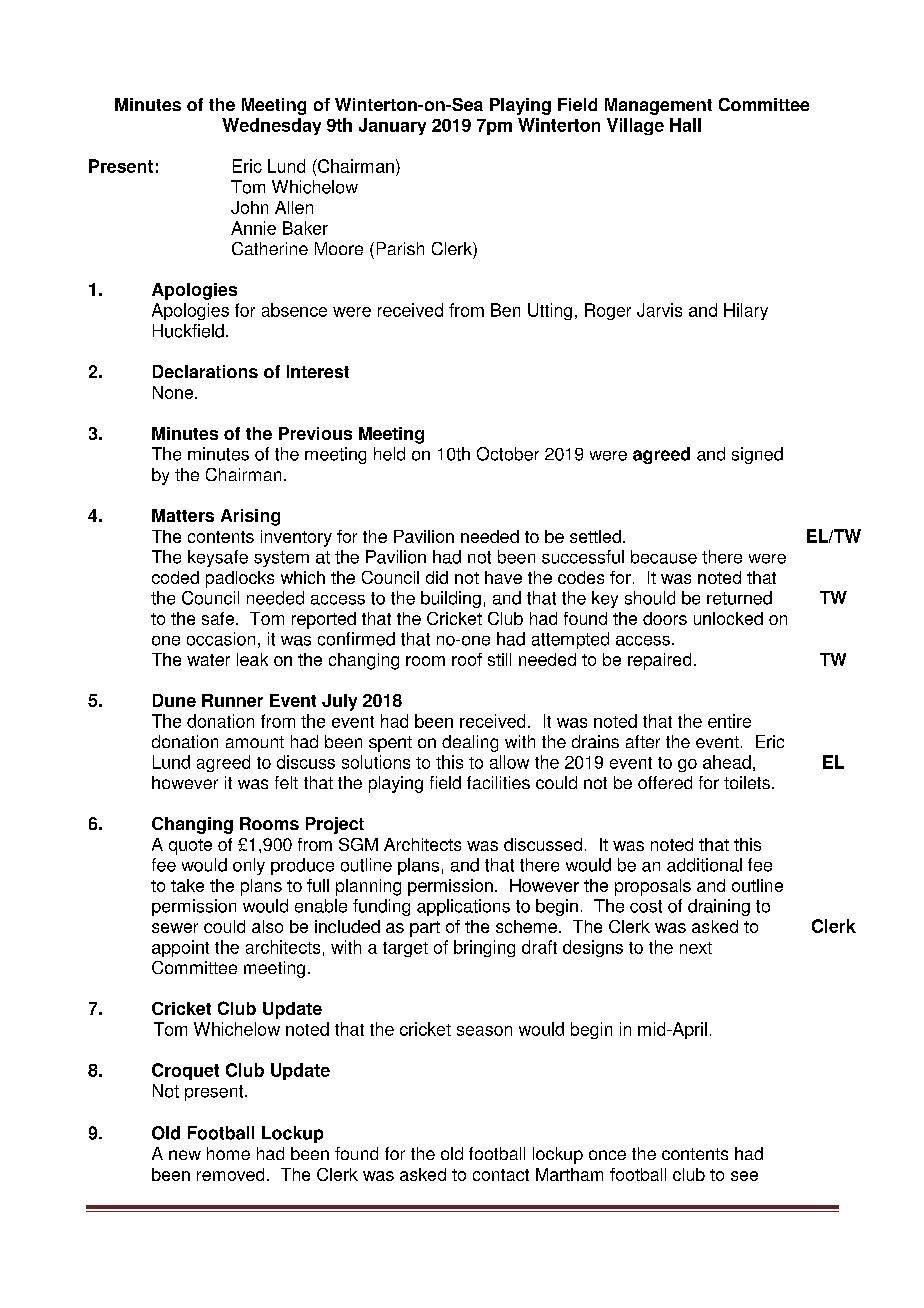  What do you see at coordinates (685, 125) in the screenshot?
I see `Hall` at bounding box center [685, 125].
